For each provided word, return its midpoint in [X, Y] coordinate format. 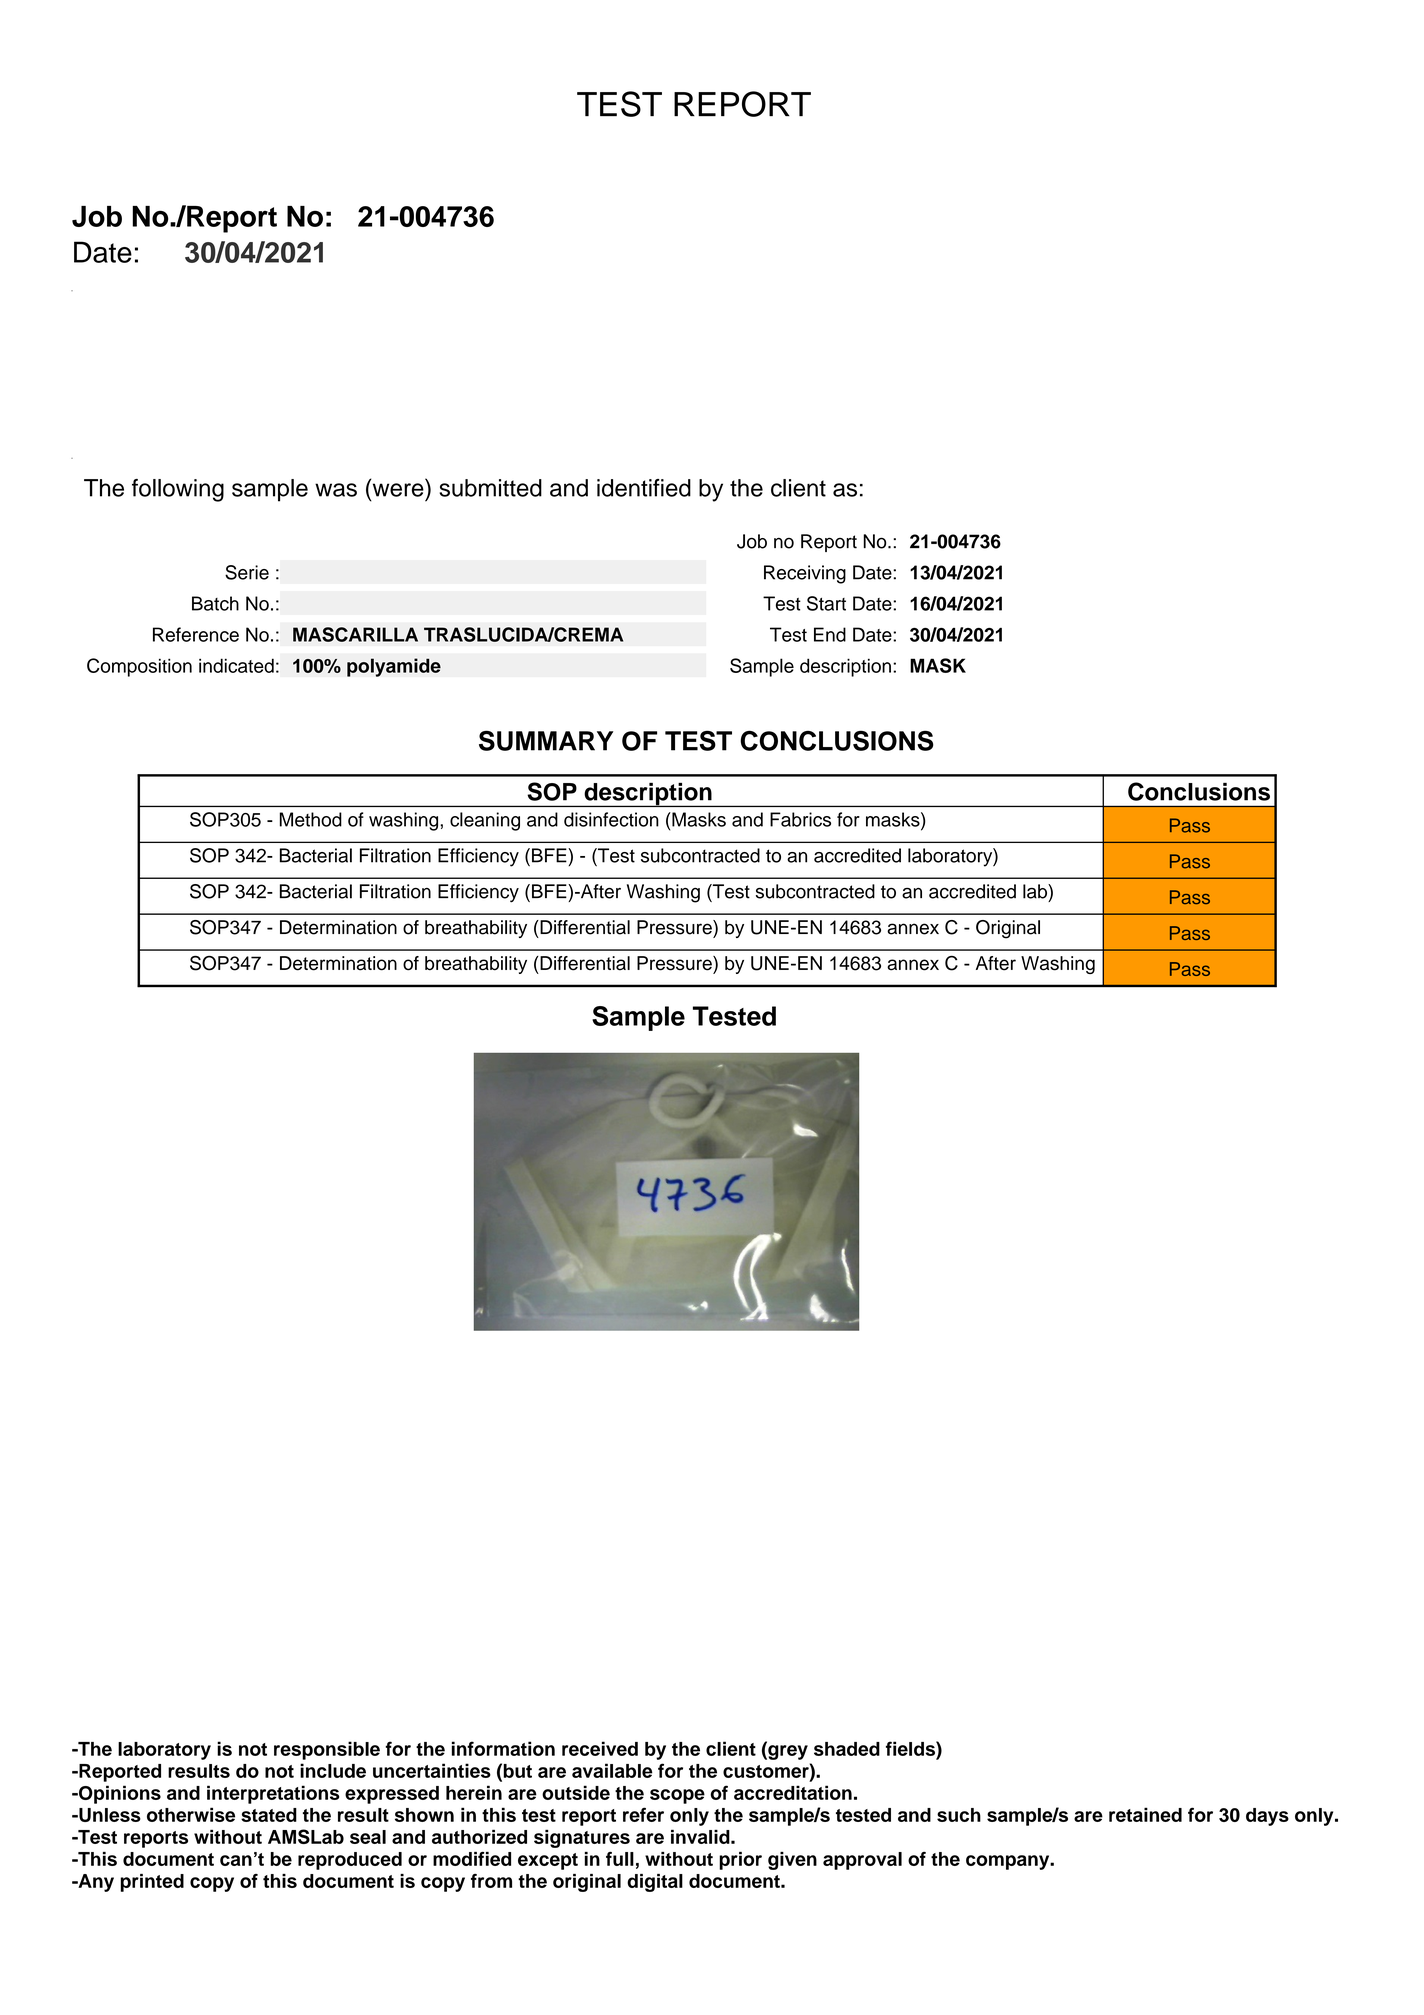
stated [269, 1815]
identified [644, 488]
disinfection [611, 819]
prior [740, 1861]
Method [311, 819]
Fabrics [800, 819]
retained [1145, 1814]
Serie [247, 572]
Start [826, 603]
